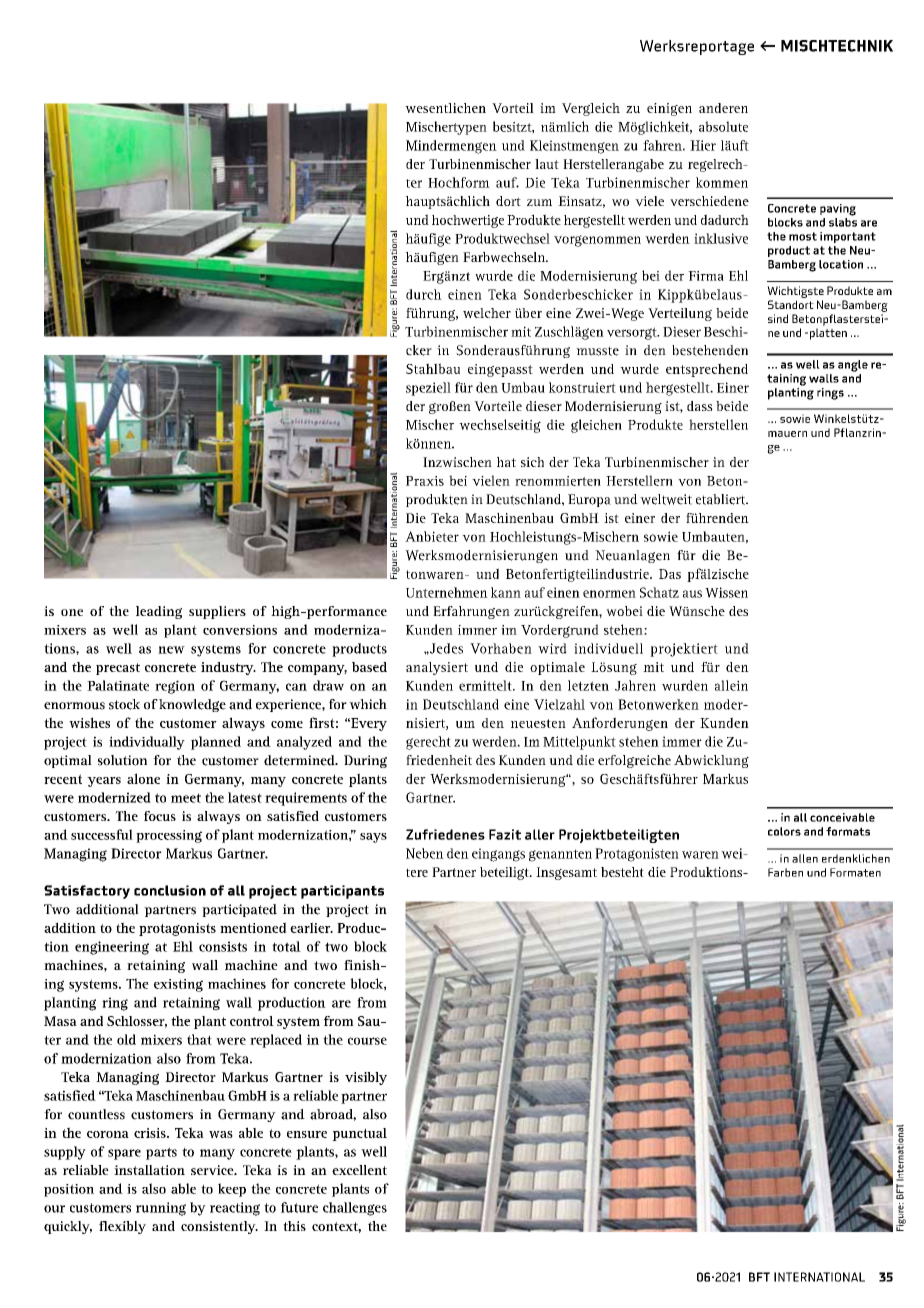 This document has height=1308, width=924. Describe the element at coordinates (785, 872) in the document. I see `Farben` at that location.
